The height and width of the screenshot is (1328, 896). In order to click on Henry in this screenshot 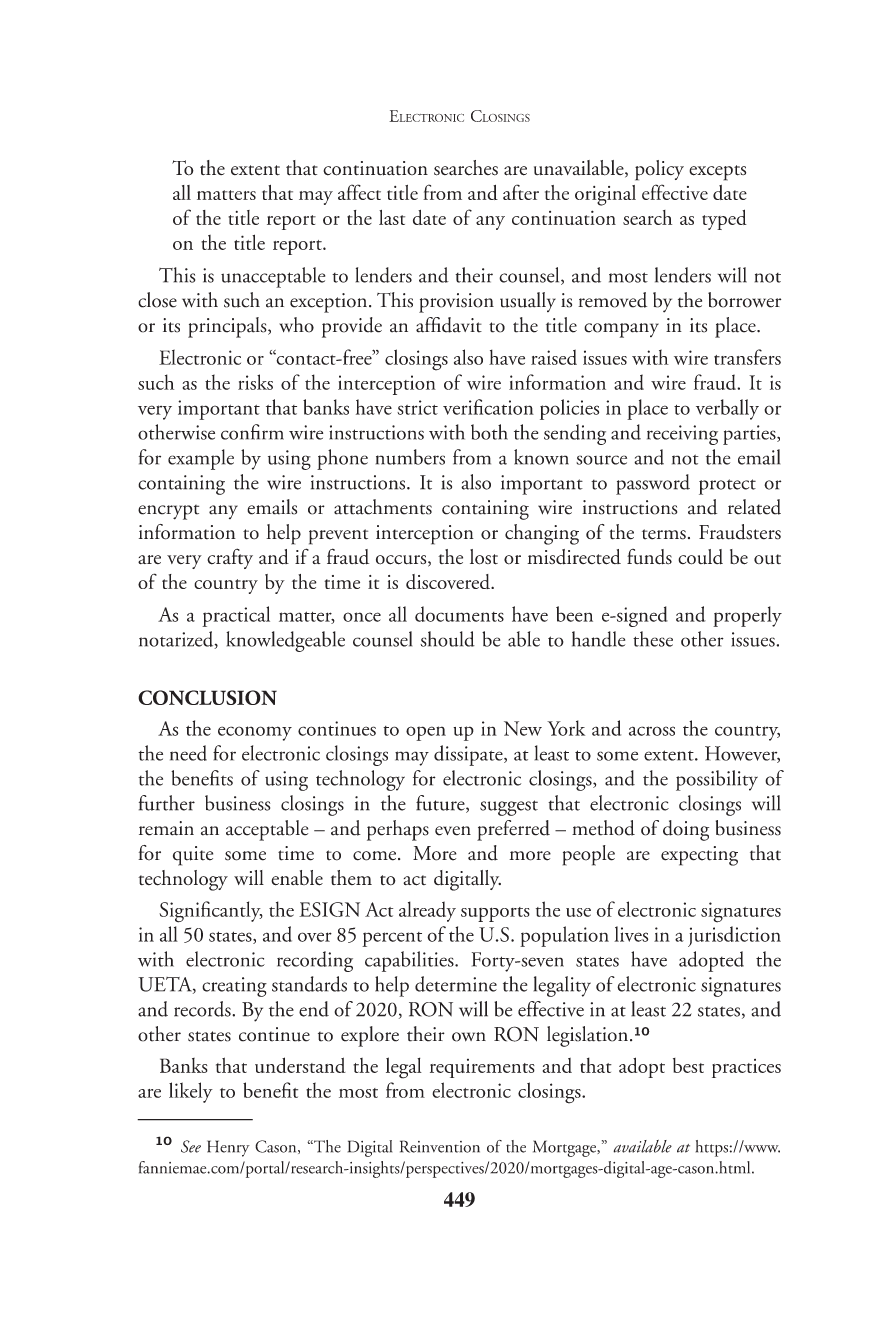, I will do `click(228, 1148)`.
